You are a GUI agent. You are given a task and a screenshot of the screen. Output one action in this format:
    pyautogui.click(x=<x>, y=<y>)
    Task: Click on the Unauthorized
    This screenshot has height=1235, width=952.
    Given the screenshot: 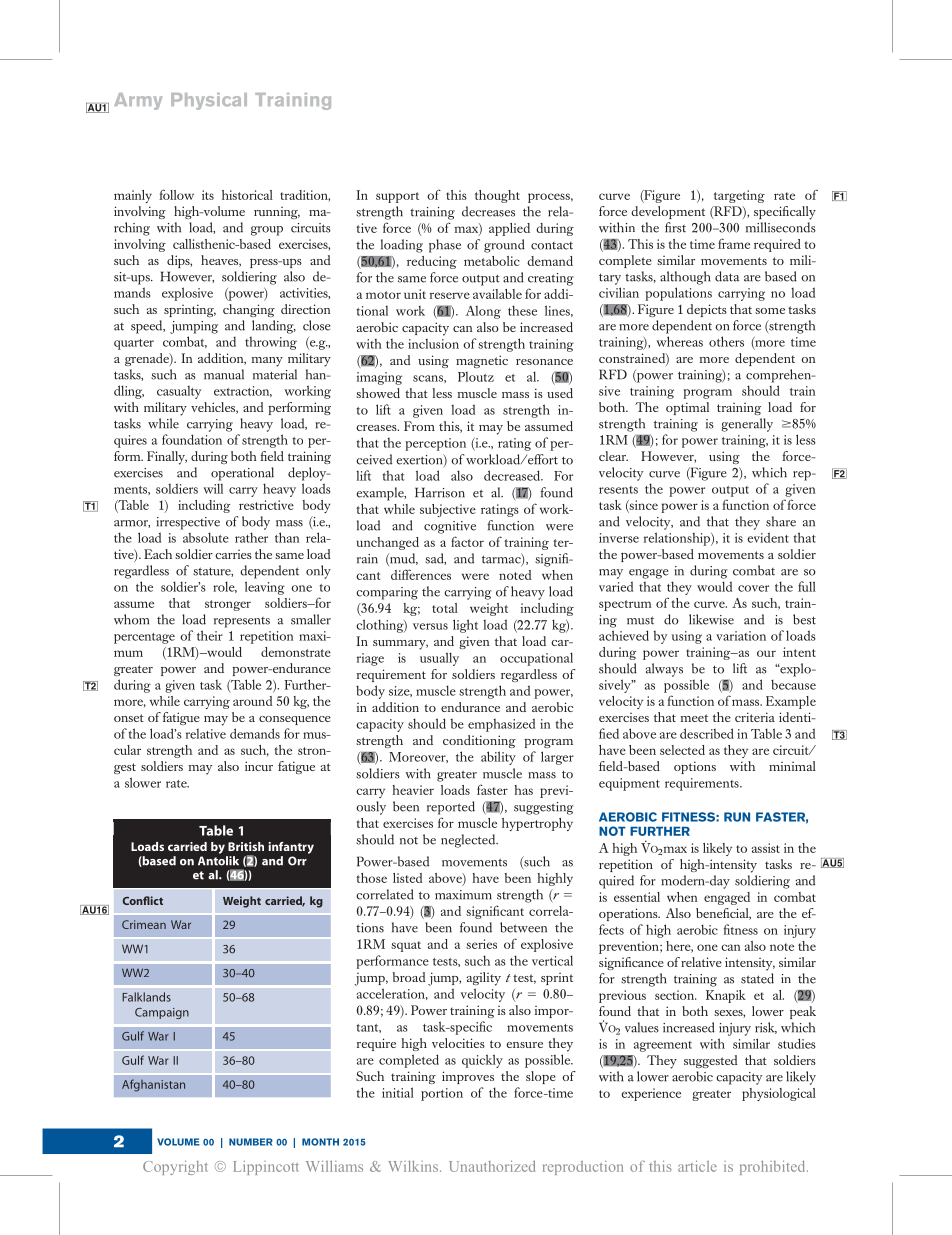 What is the action you would take?
    pyautogui.click(x=492, y=1166)
